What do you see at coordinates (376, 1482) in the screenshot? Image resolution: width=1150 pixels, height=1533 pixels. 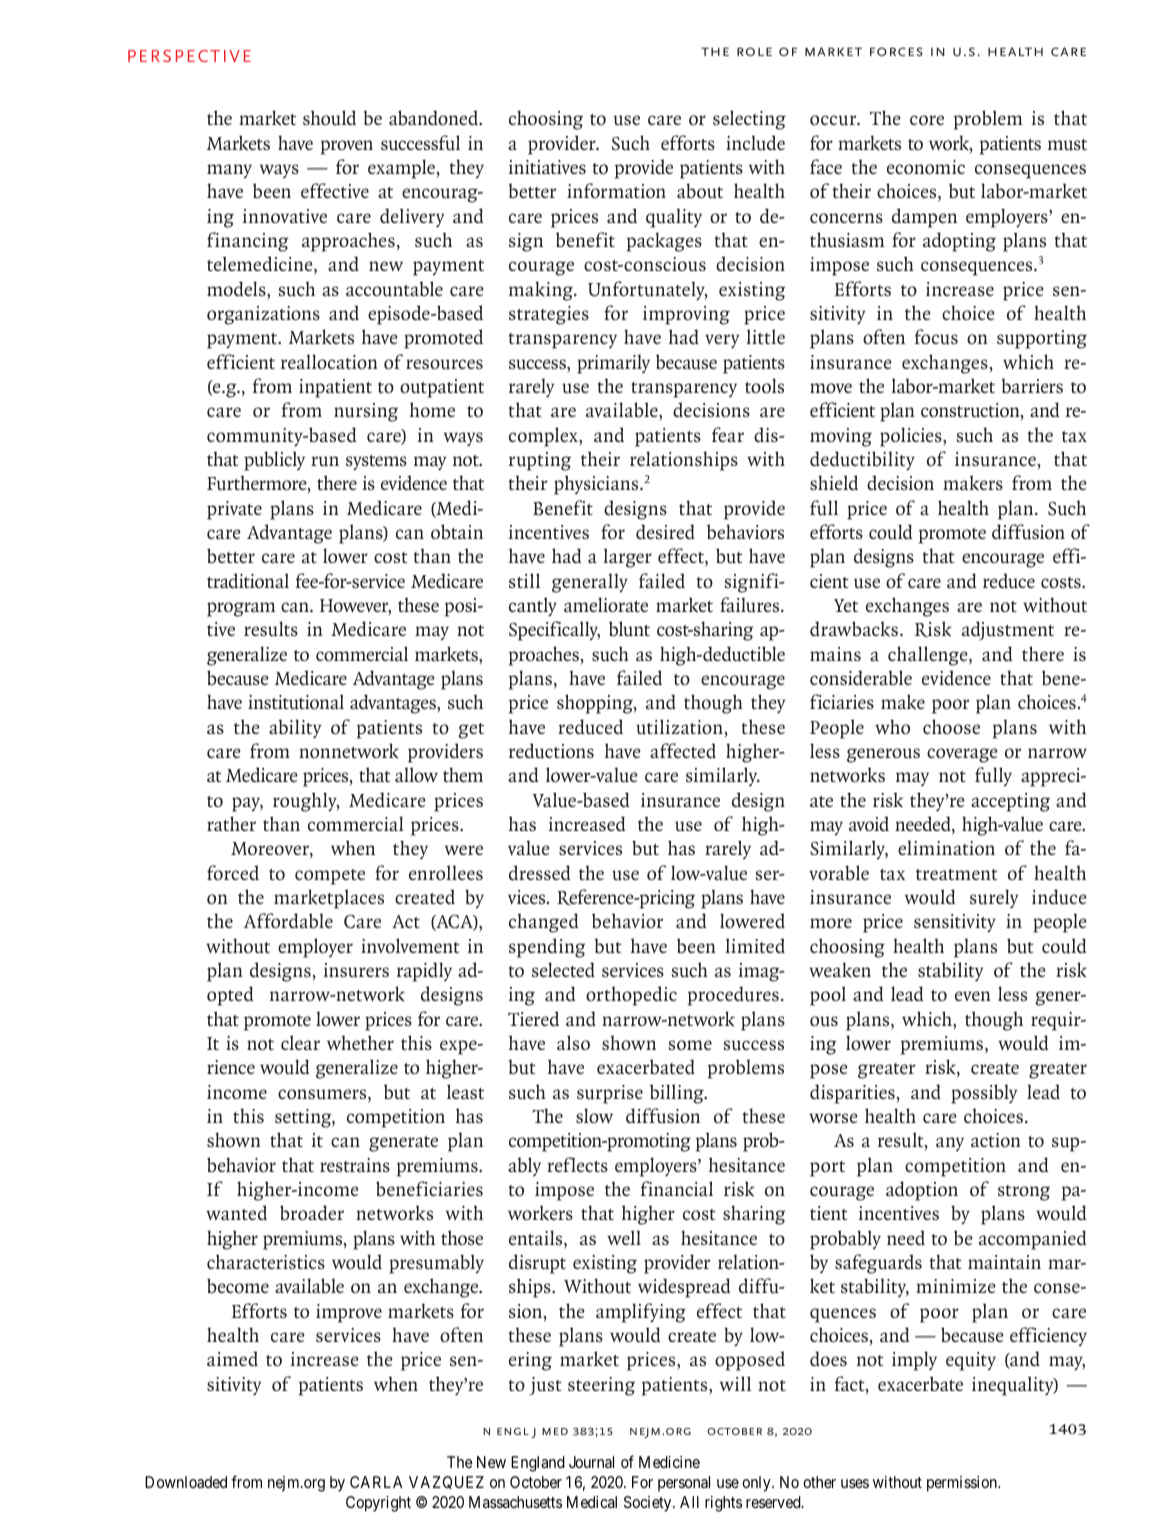 I see `CARLA` at bounding box center [376, 1482].
